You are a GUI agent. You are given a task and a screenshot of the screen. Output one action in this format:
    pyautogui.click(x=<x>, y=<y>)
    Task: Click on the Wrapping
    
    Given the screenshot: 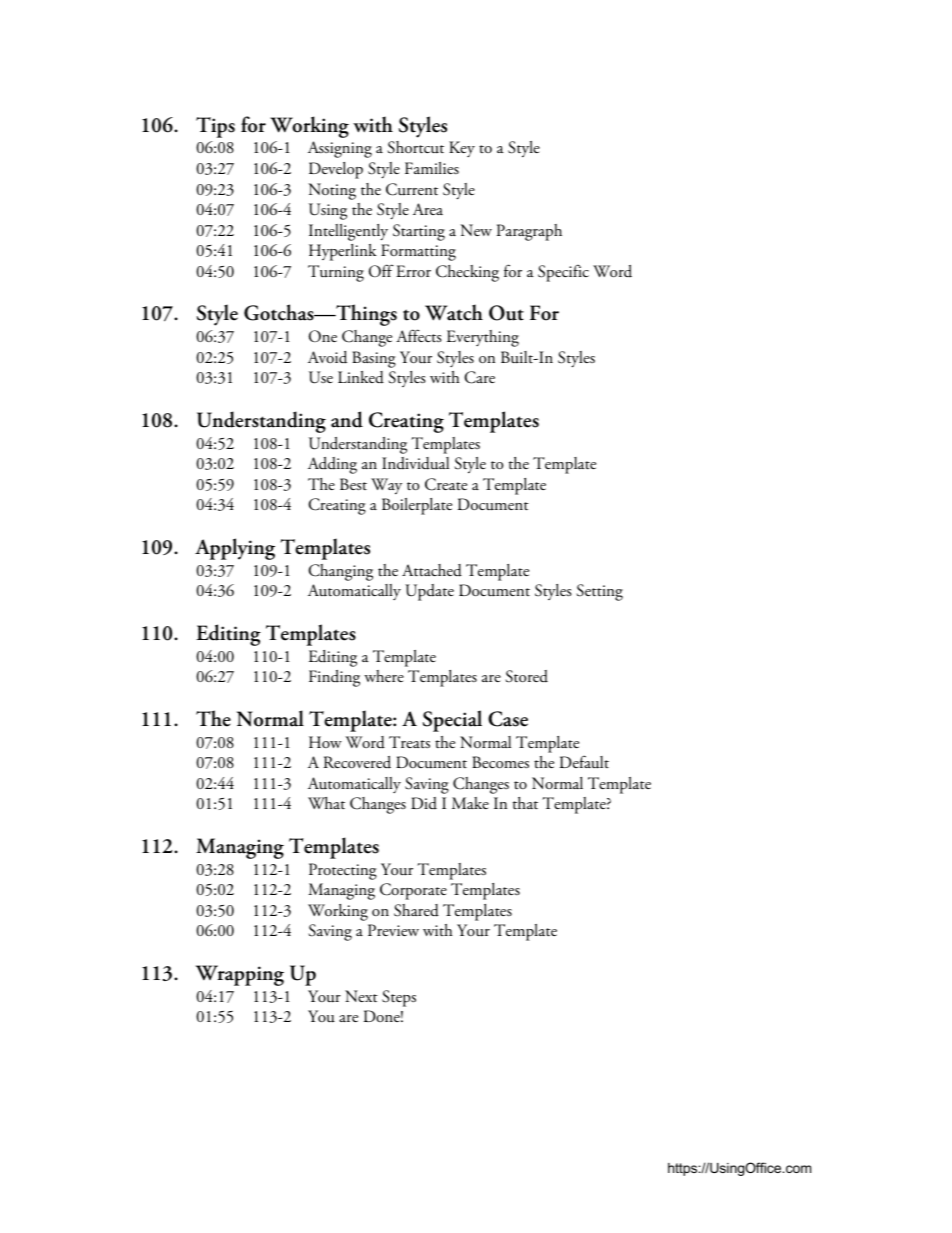 What is the action you would take?
    pyautogui.click(x=240, y=975)
